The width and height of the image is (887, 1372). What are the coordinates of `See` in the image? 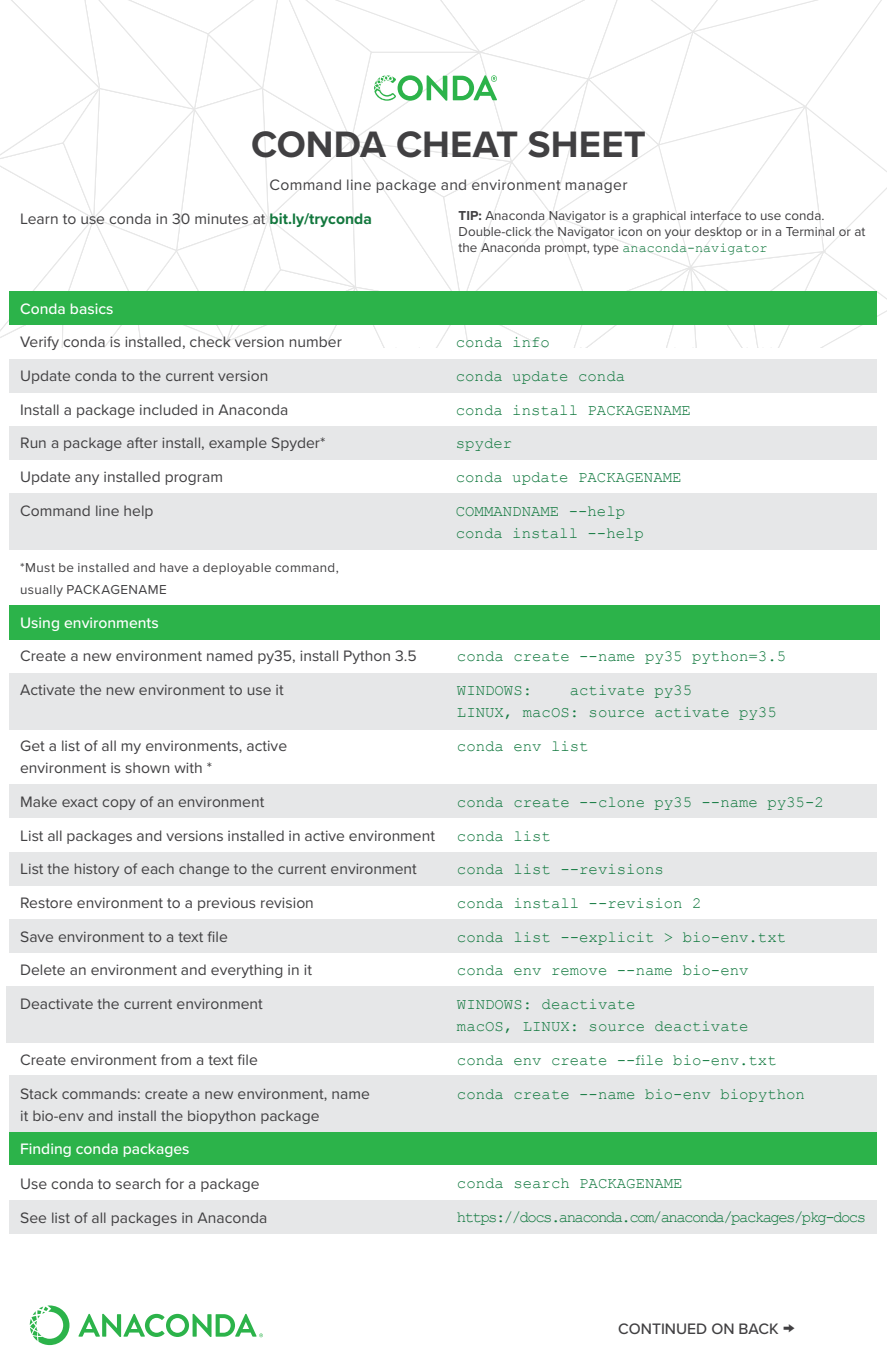 It's located at (33, 1217).
